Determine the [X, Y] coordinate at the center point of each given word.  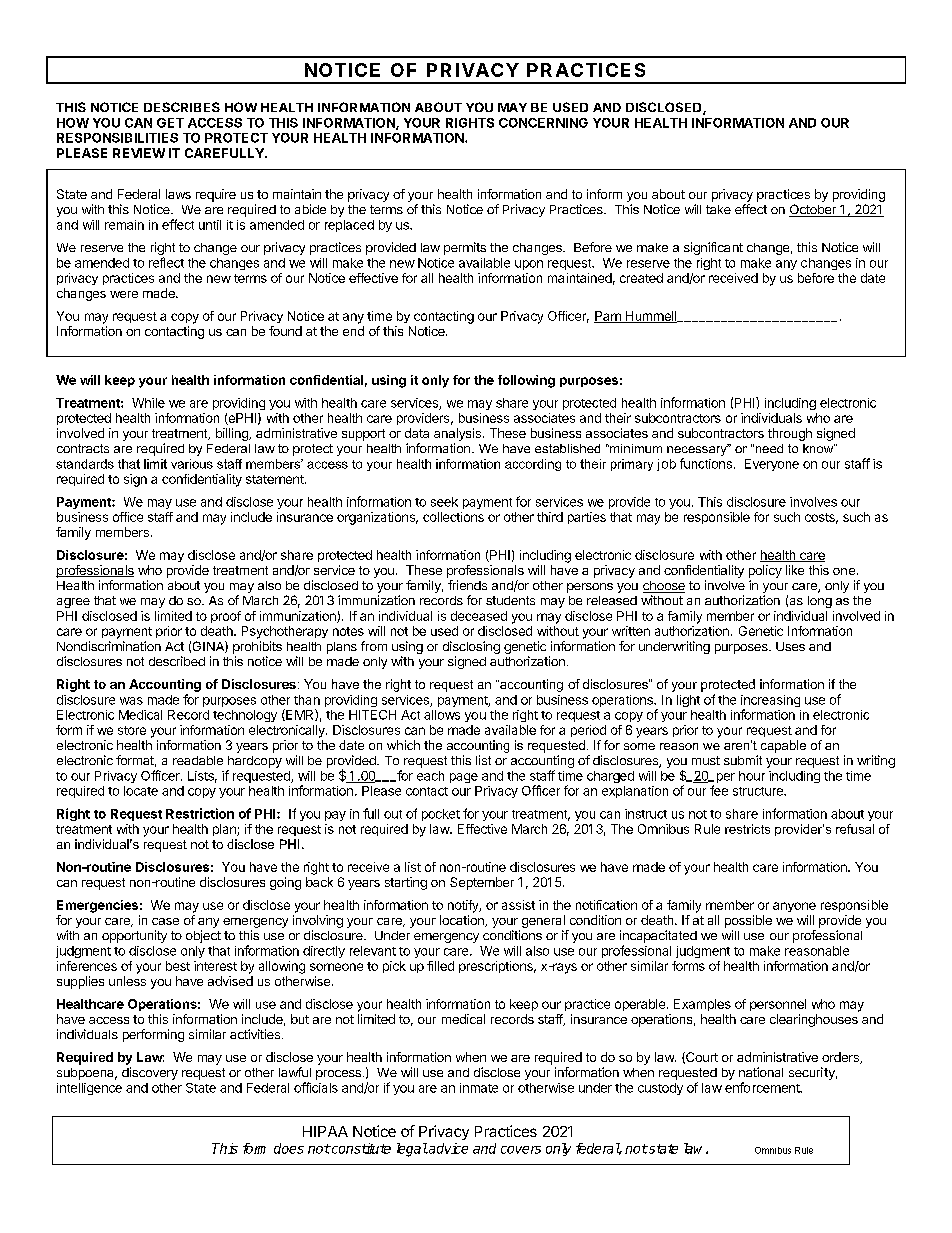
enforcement [763, 1087]
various [192, 464]
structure [759, 791]
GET [170, 123]
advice [447, 1148]
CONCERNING [543, 123]
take [718, 209]
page [464, 778]
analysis [457, 434]
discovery [150, 1073]
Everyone [772, 465]
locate [141, 791]
